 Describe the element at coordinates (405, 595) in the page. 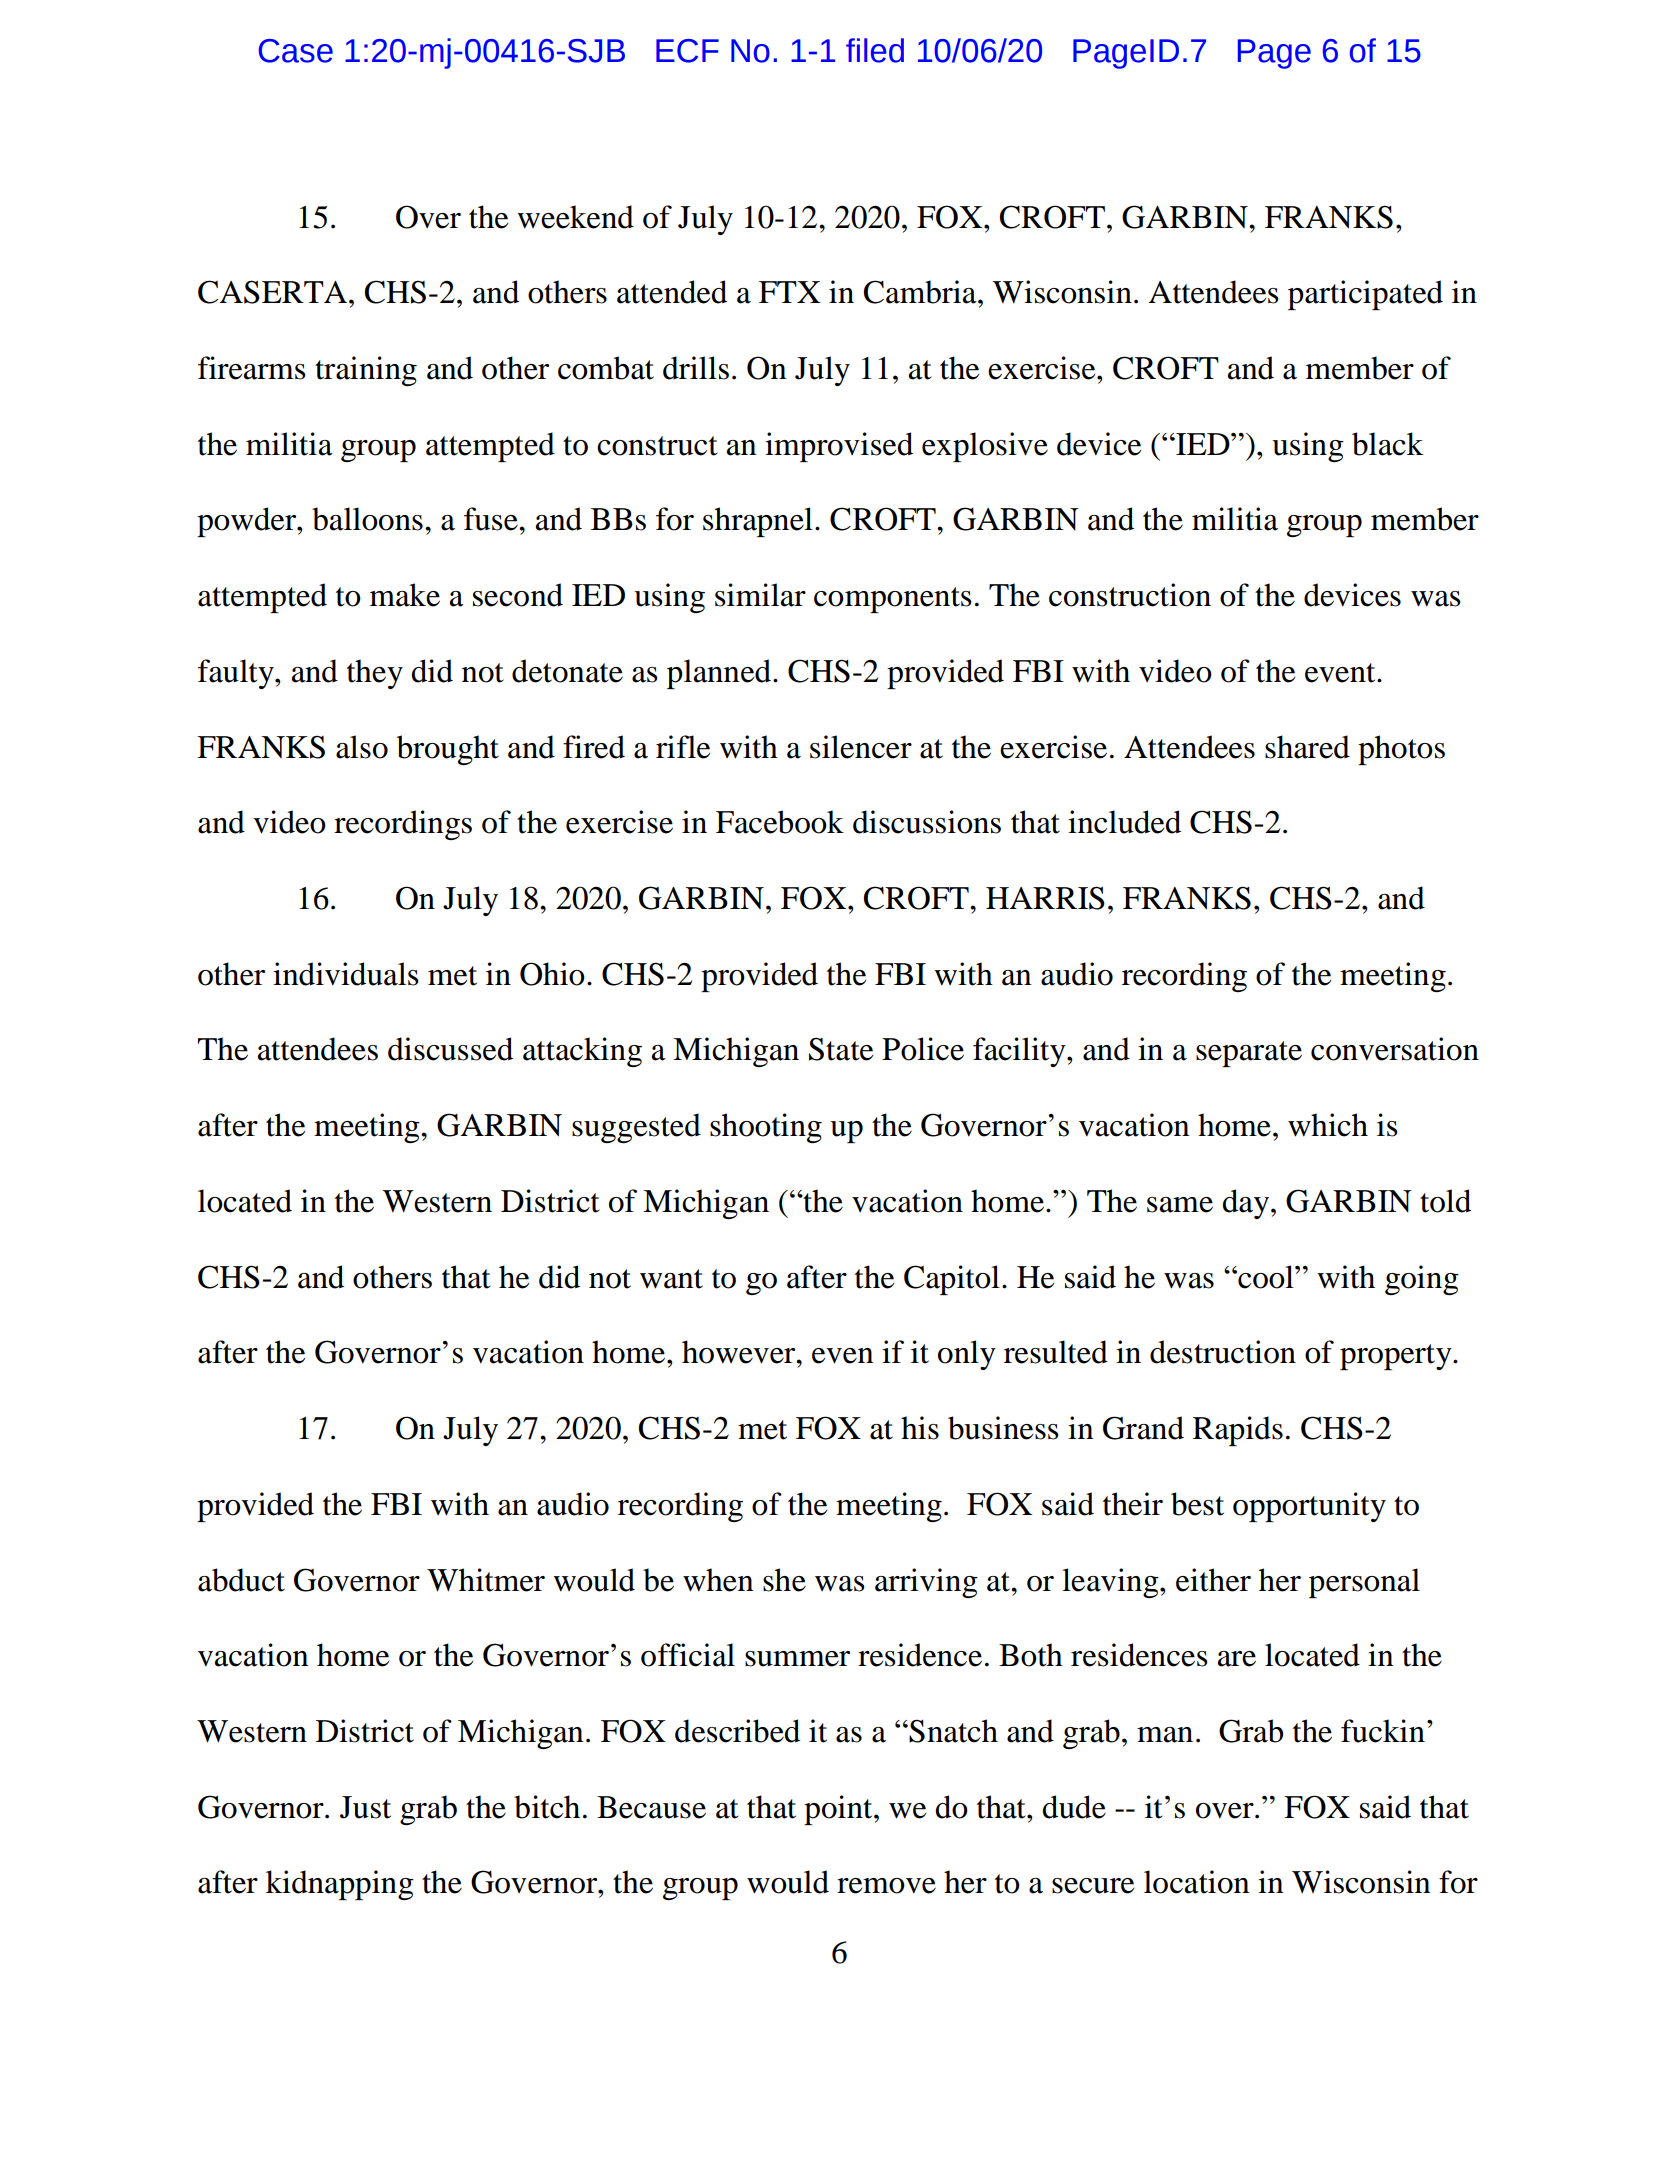

I see `make` at that location.
